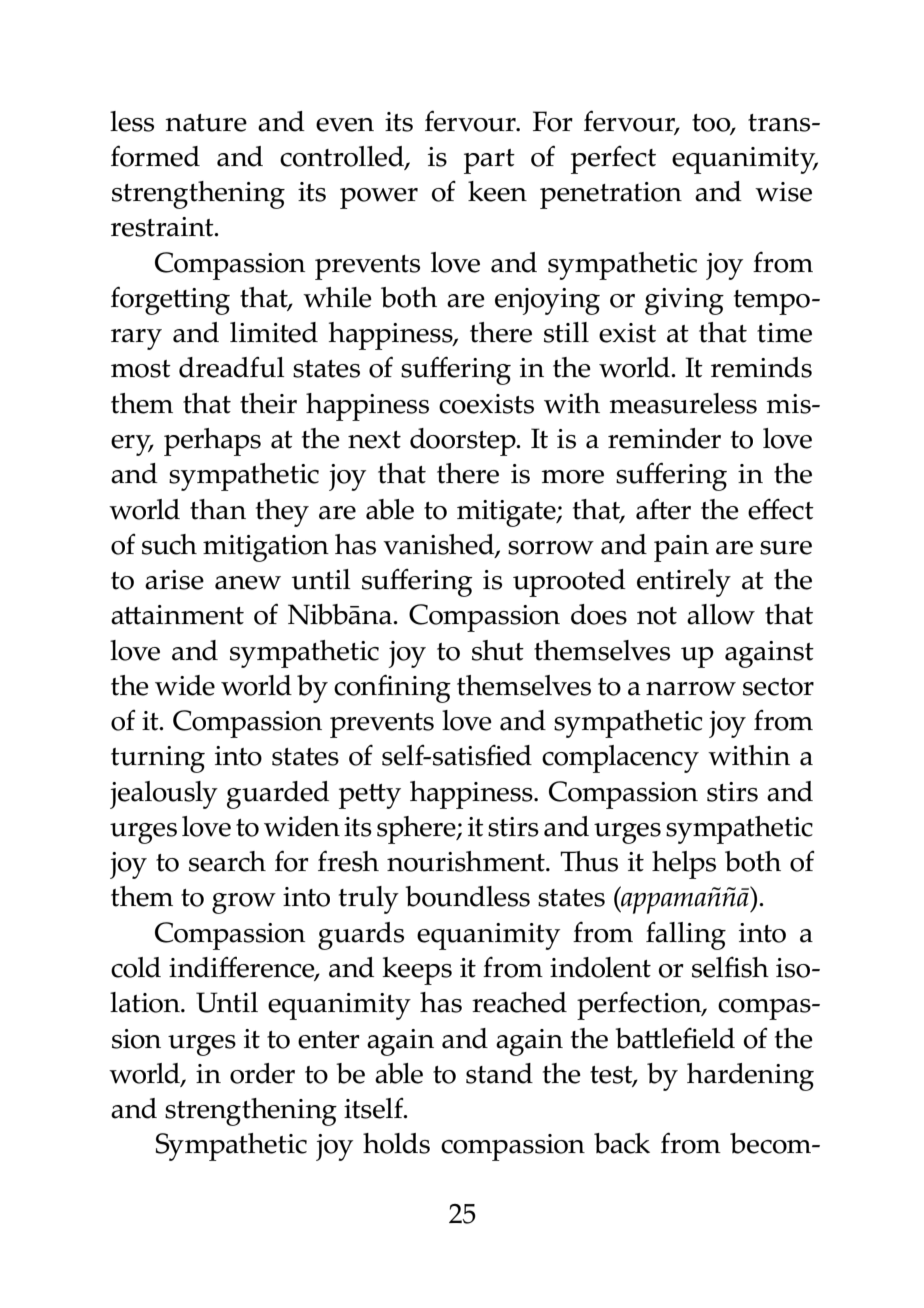 This screenshot has width=924, height=1308. I want to click on part, so click(489, 161).
